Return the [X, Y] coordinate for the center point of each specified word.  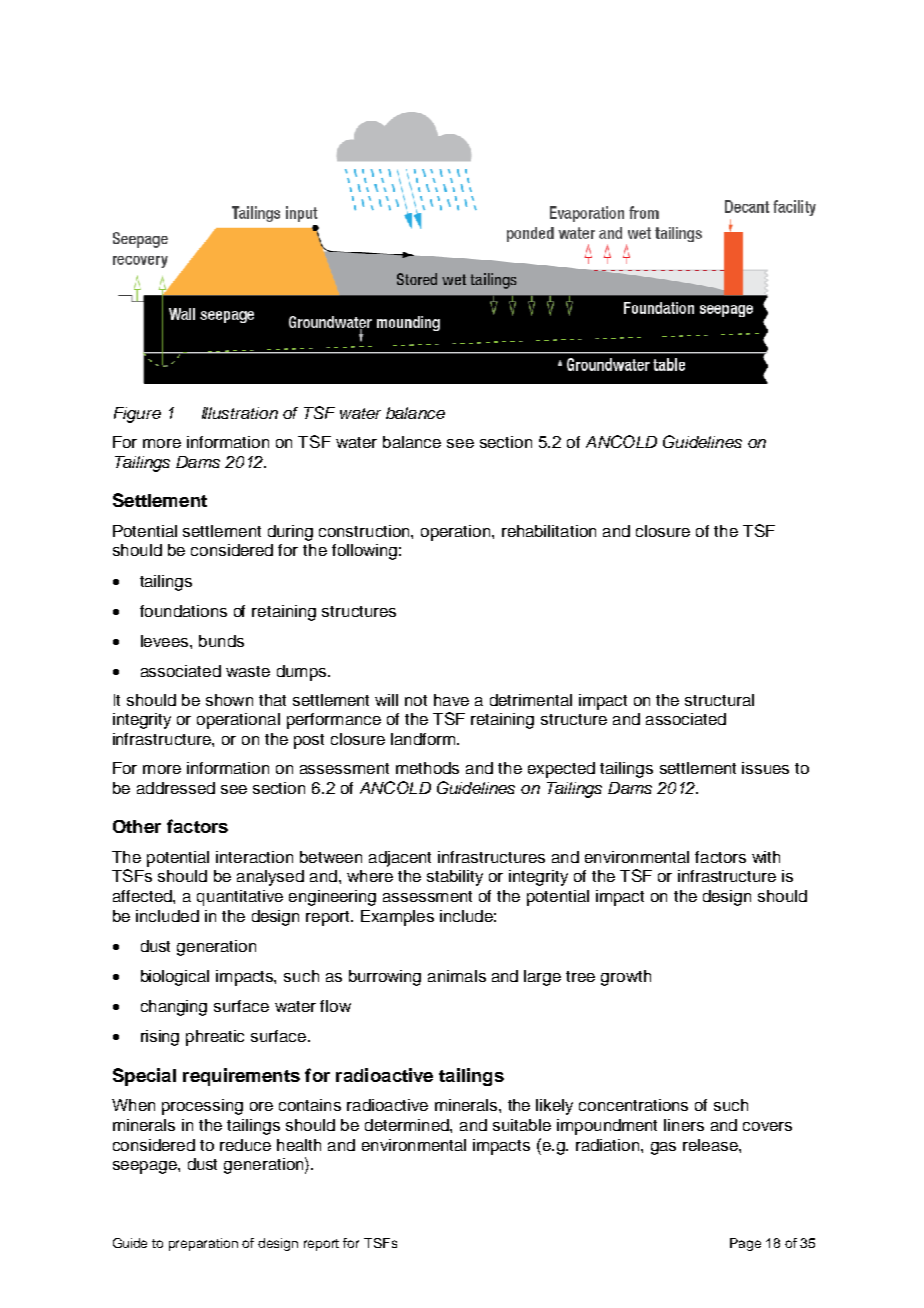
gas [663, 1148]
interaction [254, 857]
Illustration [240, 413]
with [766, 857]
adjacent [400, 859]
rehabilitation [549, 531]
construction [365, 531]
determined [408, 1125]
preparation [203, 1244]
